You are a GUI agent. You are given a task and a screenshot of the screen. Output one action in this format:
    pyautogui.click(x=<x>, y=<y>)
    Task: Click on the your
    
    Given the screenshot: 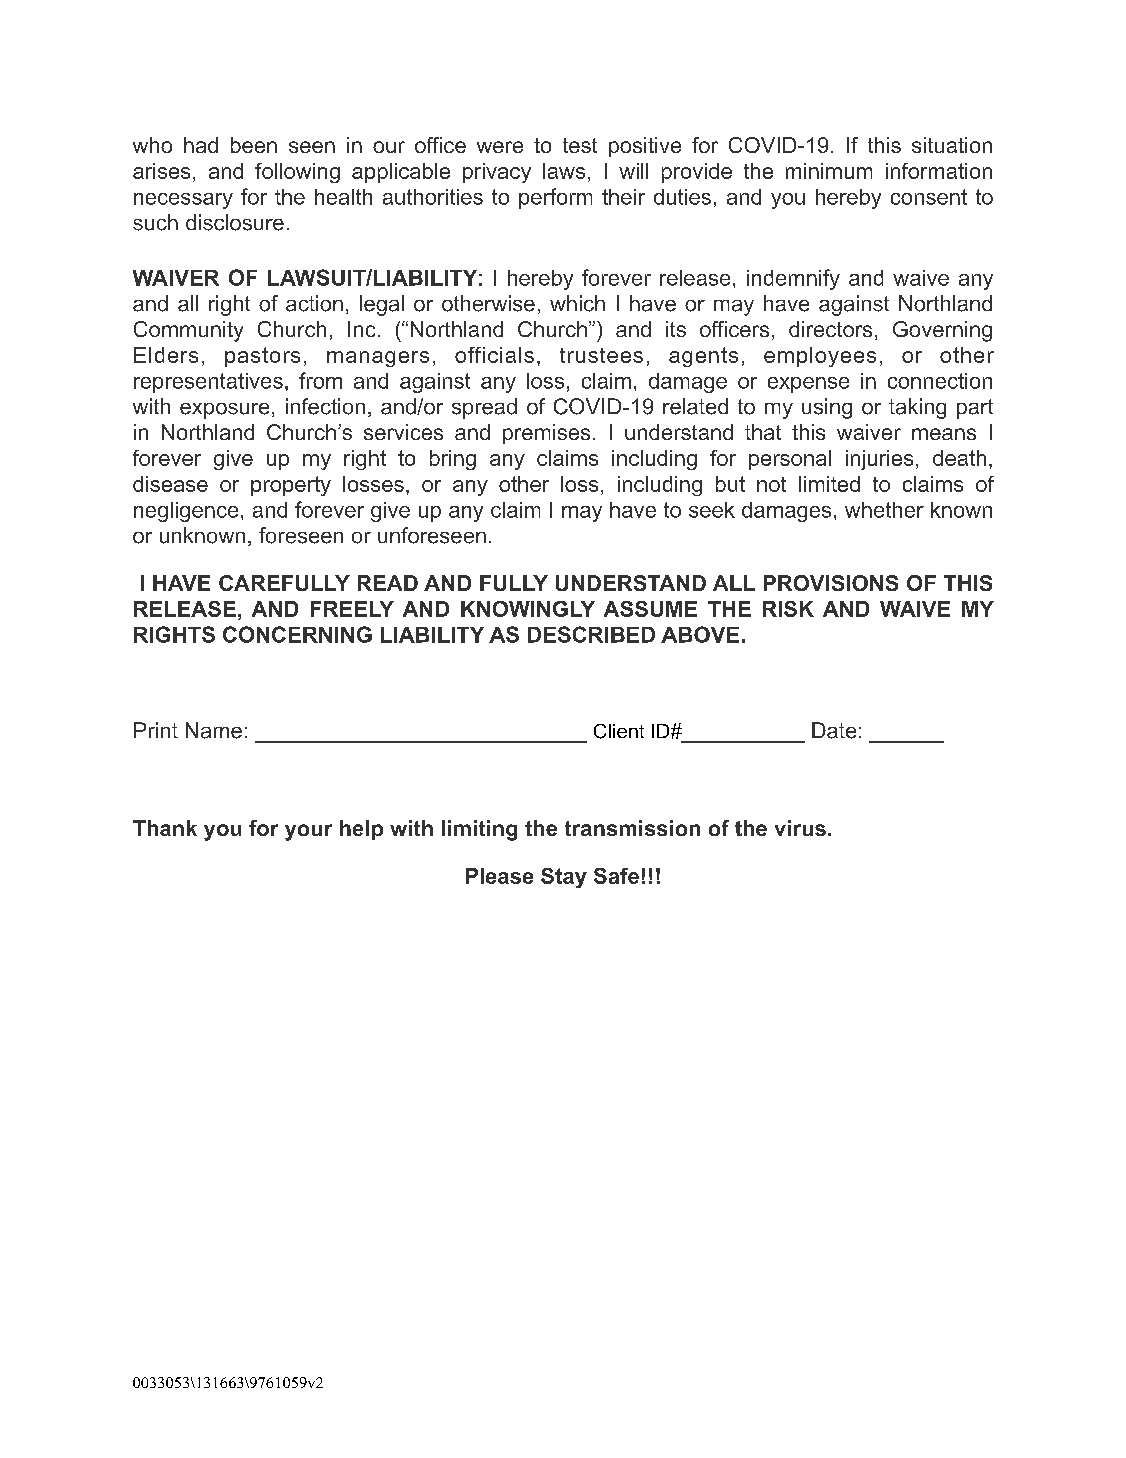 What is the action you would take?
    pyautogui.click(x=308, y=832)
